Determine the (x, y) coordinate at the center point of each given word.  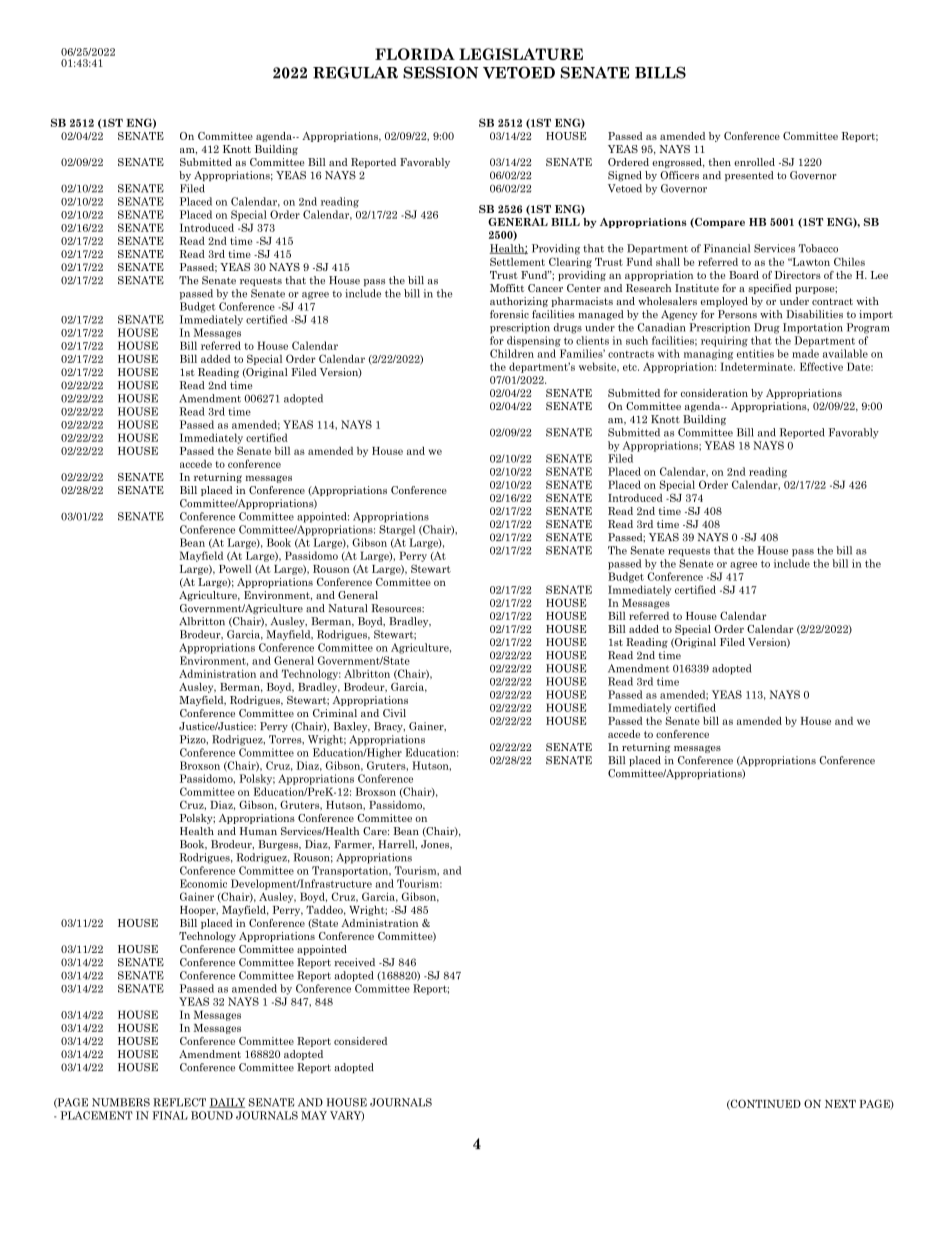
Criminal (335, 713)
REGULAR (355, 72)
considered (360, 1041)
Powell (235, 569)
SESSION (440, 72)
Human (258, 831)
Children (512, 353)
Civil (394, 713)
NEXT (840, 1104)
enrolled (754, 162)
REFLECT (179, 1102)
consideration (714, 393)
